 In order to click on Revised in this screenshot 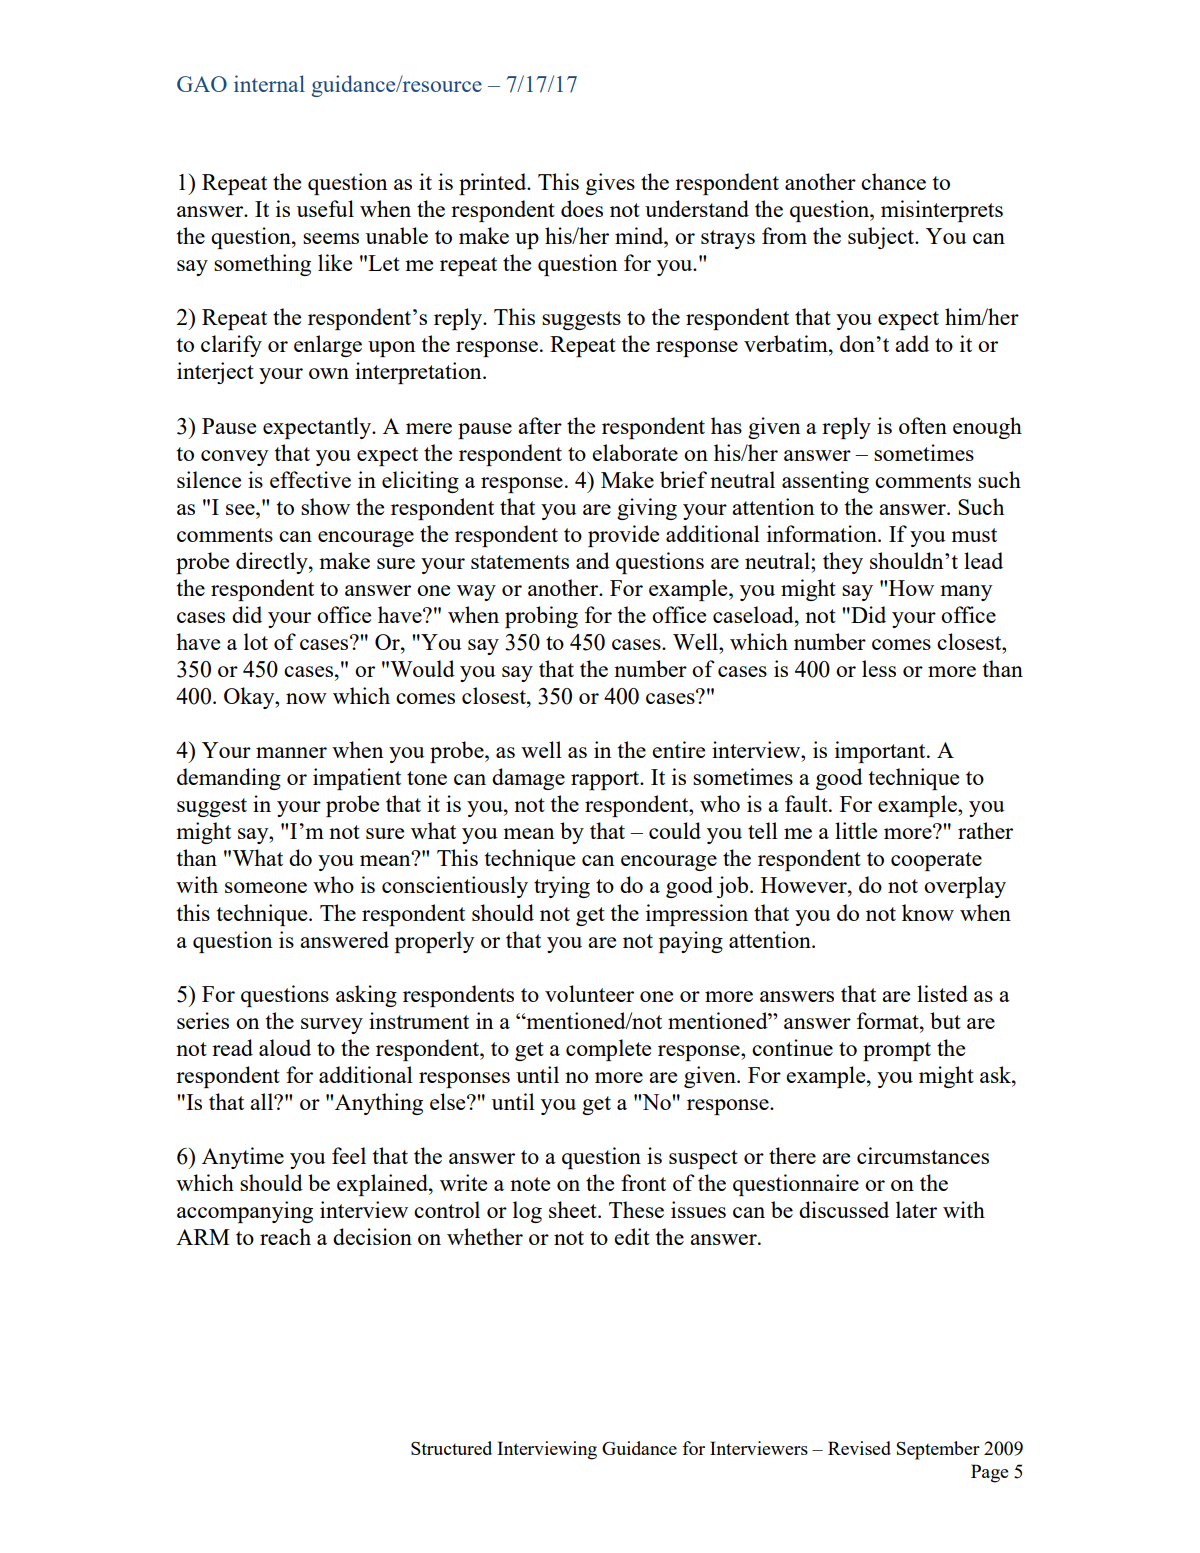, I will do `click(859, 1448)`.
